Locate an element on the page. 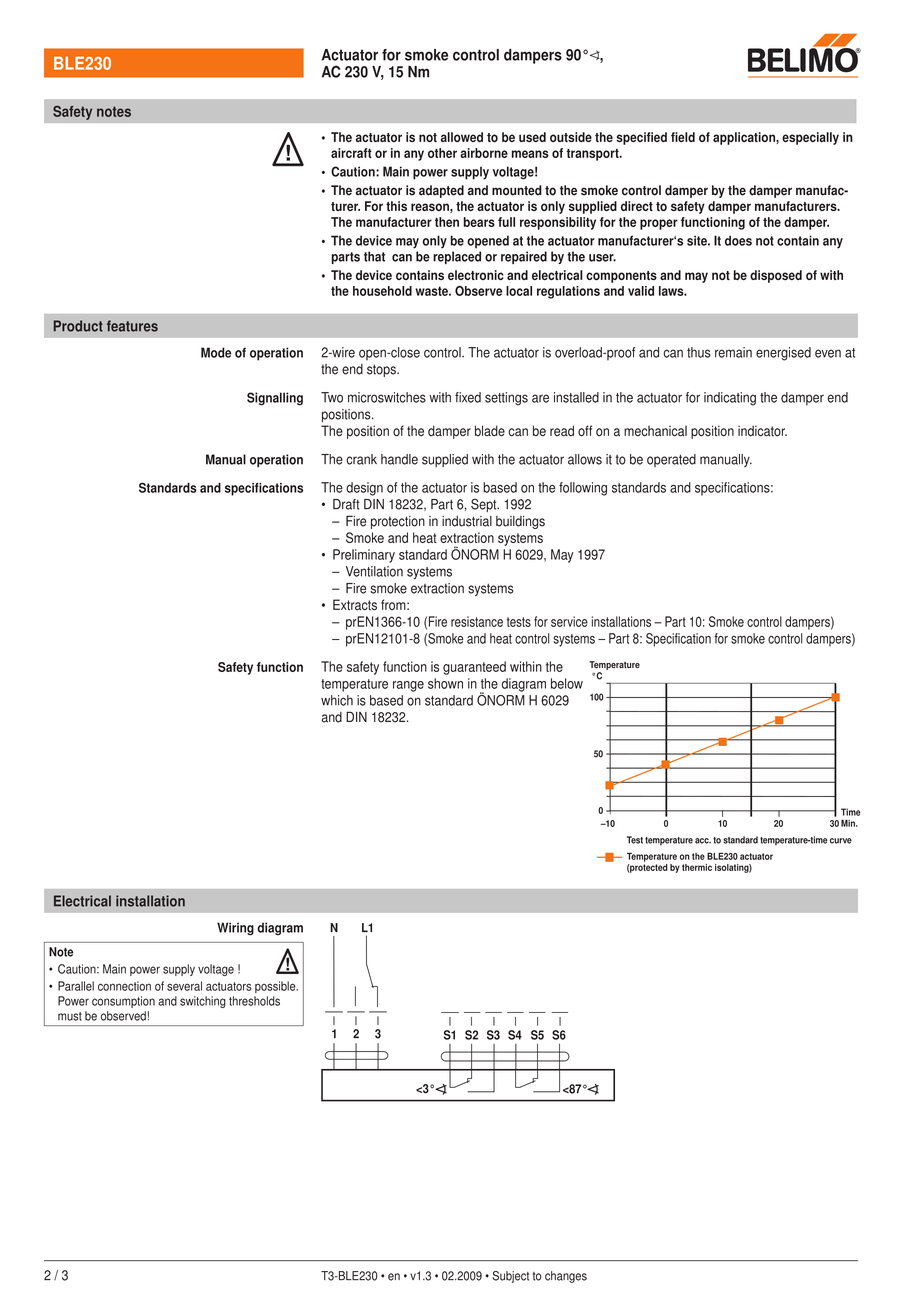  must is located at coordinates (70, 1016).
